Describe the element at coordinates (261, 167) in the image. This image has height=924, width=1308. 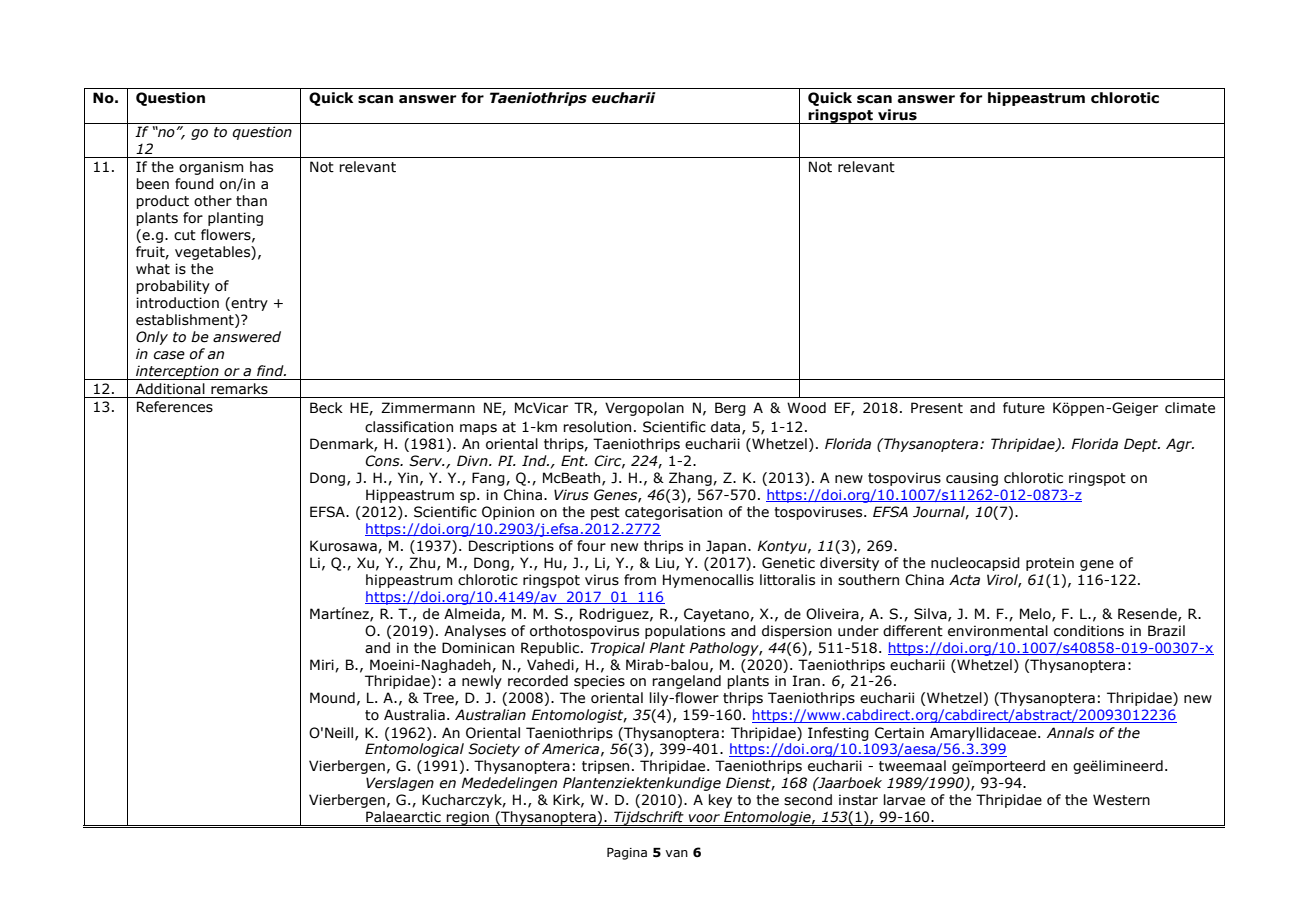
I see `has` at that location.
